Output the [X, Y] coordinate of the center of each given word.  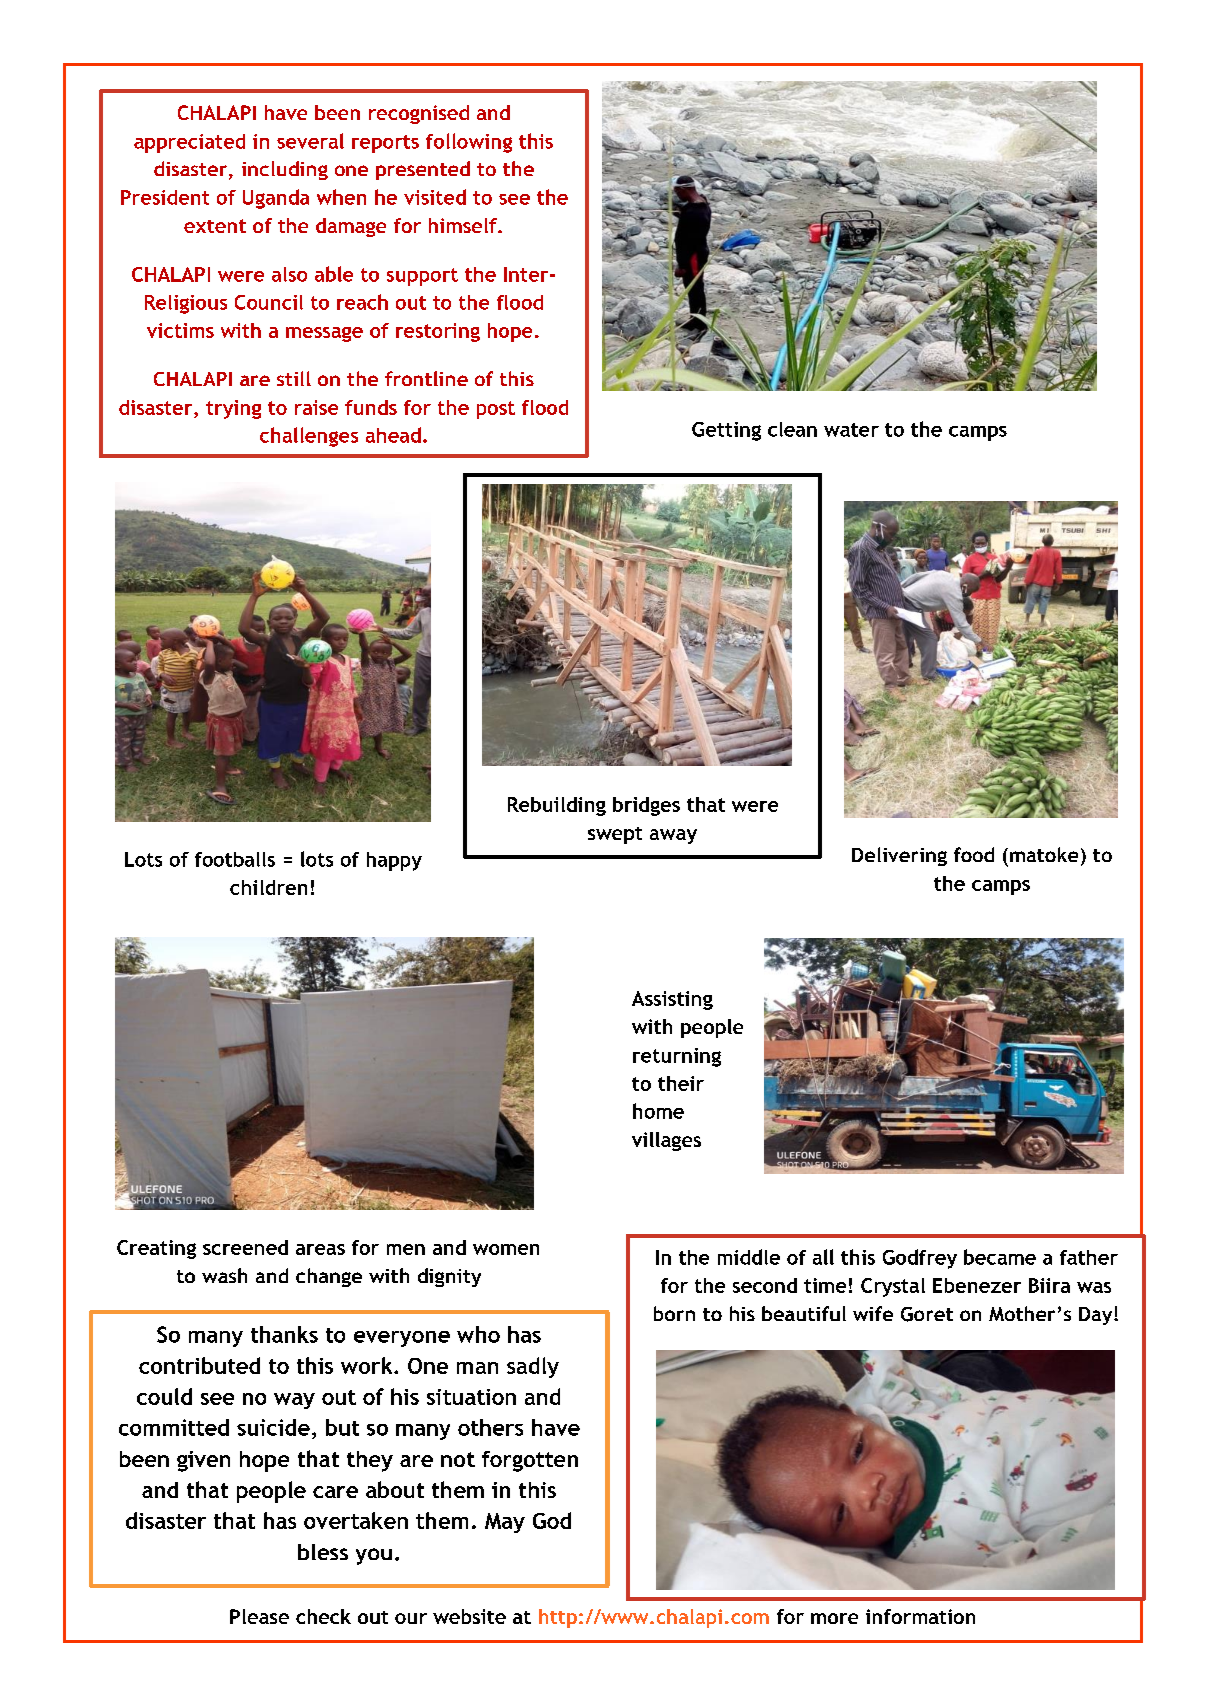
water [851, 430]
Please [259, 1616]
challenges [309, 437]
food [974, 854]
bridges [646, 806]
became [1000, 1257]
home [658, 1111]
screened [245, 1247]
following [469, 143]
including [285, 170]
